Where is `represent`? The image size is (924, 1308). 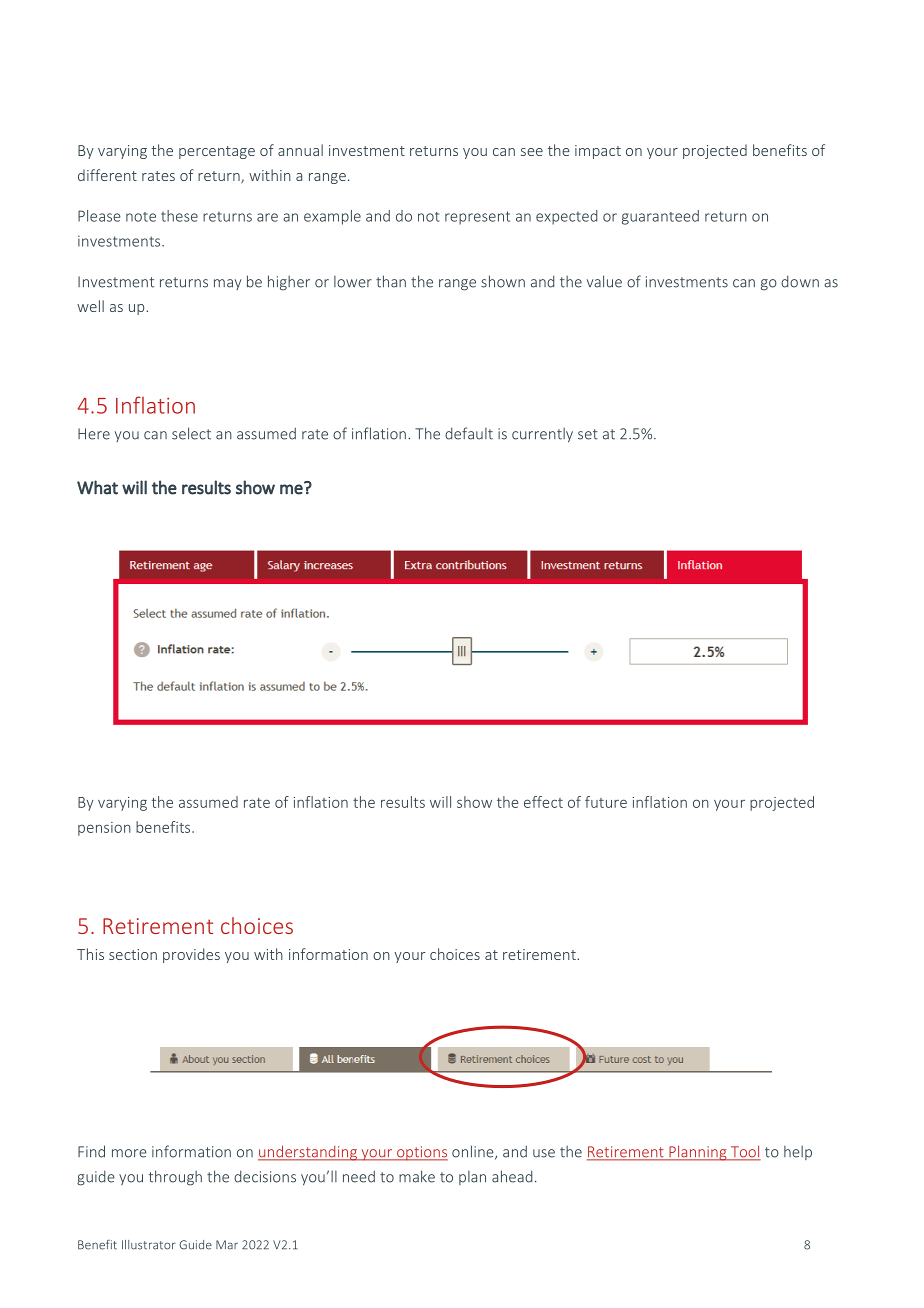
represent is located at coordinates (477, 218).
